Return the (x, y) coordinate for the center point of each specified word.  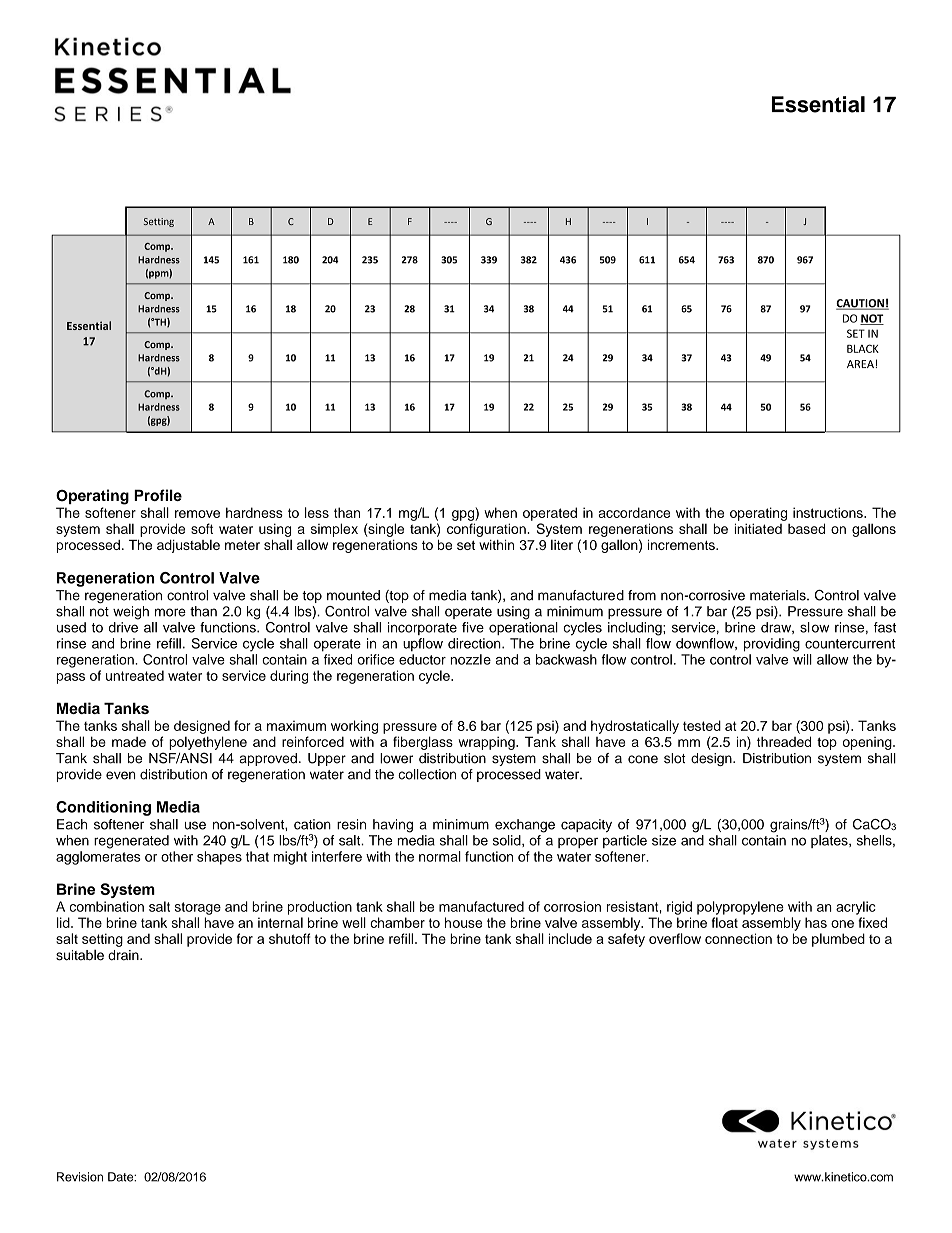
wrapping (488, 743)
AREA (861, 364)
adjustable (188, 546)
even (121, 775)
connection (738, 938)
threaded (784, 741)
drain (124, 955)
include (570, 938)
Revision (80, 1177)
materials (779, 595)
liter (562, 545)
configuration (486, 530)
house (463, 922)
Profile (158, 495)
